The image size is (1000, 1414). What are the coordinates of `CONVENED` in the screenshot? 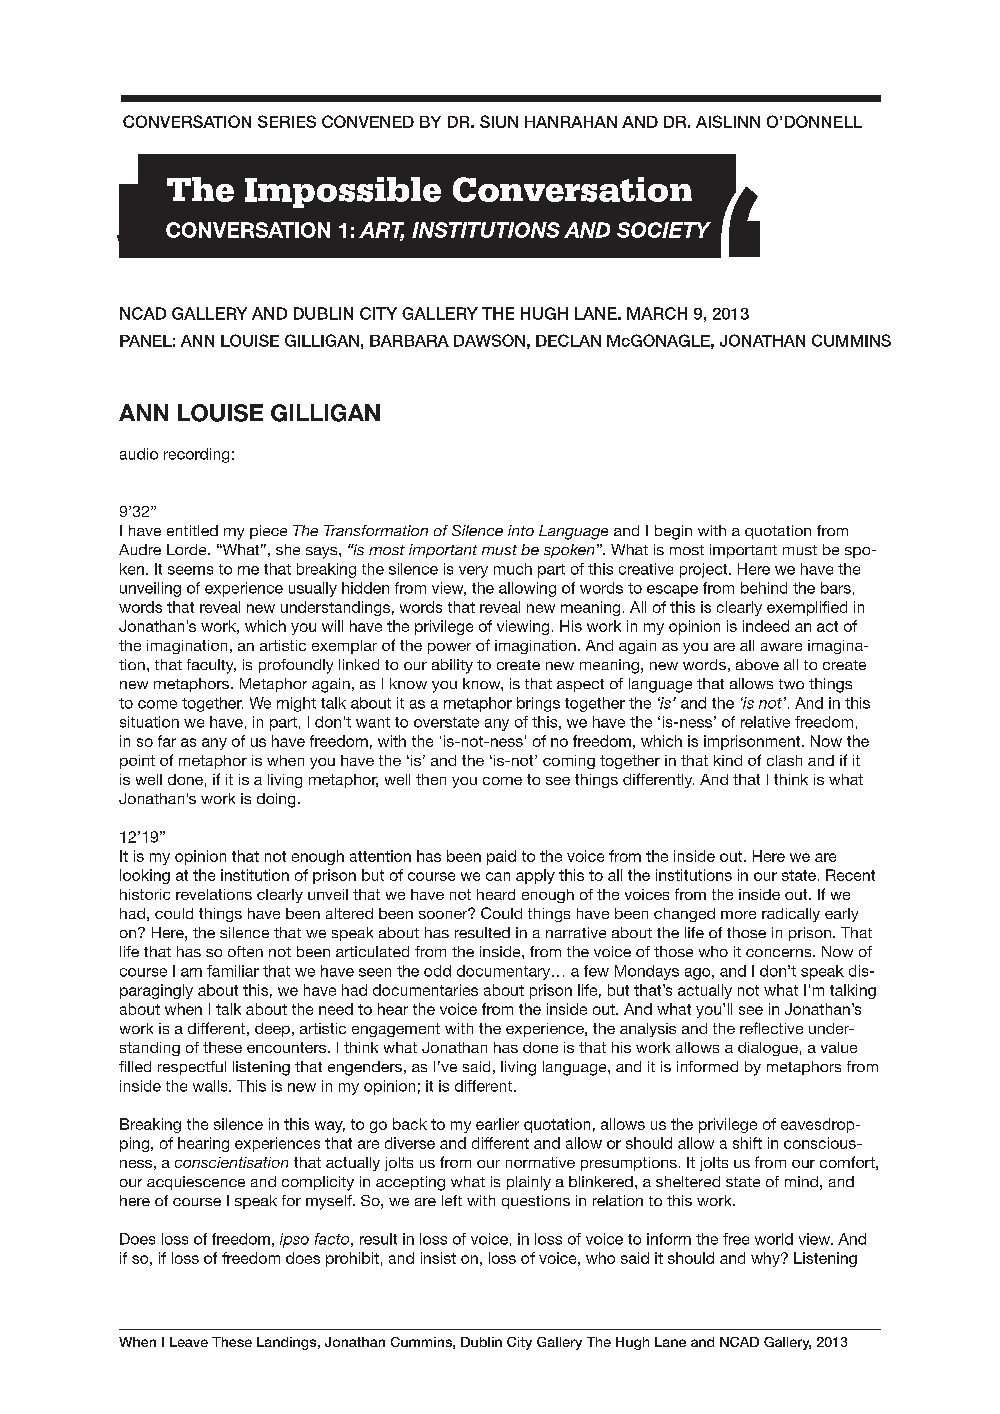 It's located at (368, 121).
